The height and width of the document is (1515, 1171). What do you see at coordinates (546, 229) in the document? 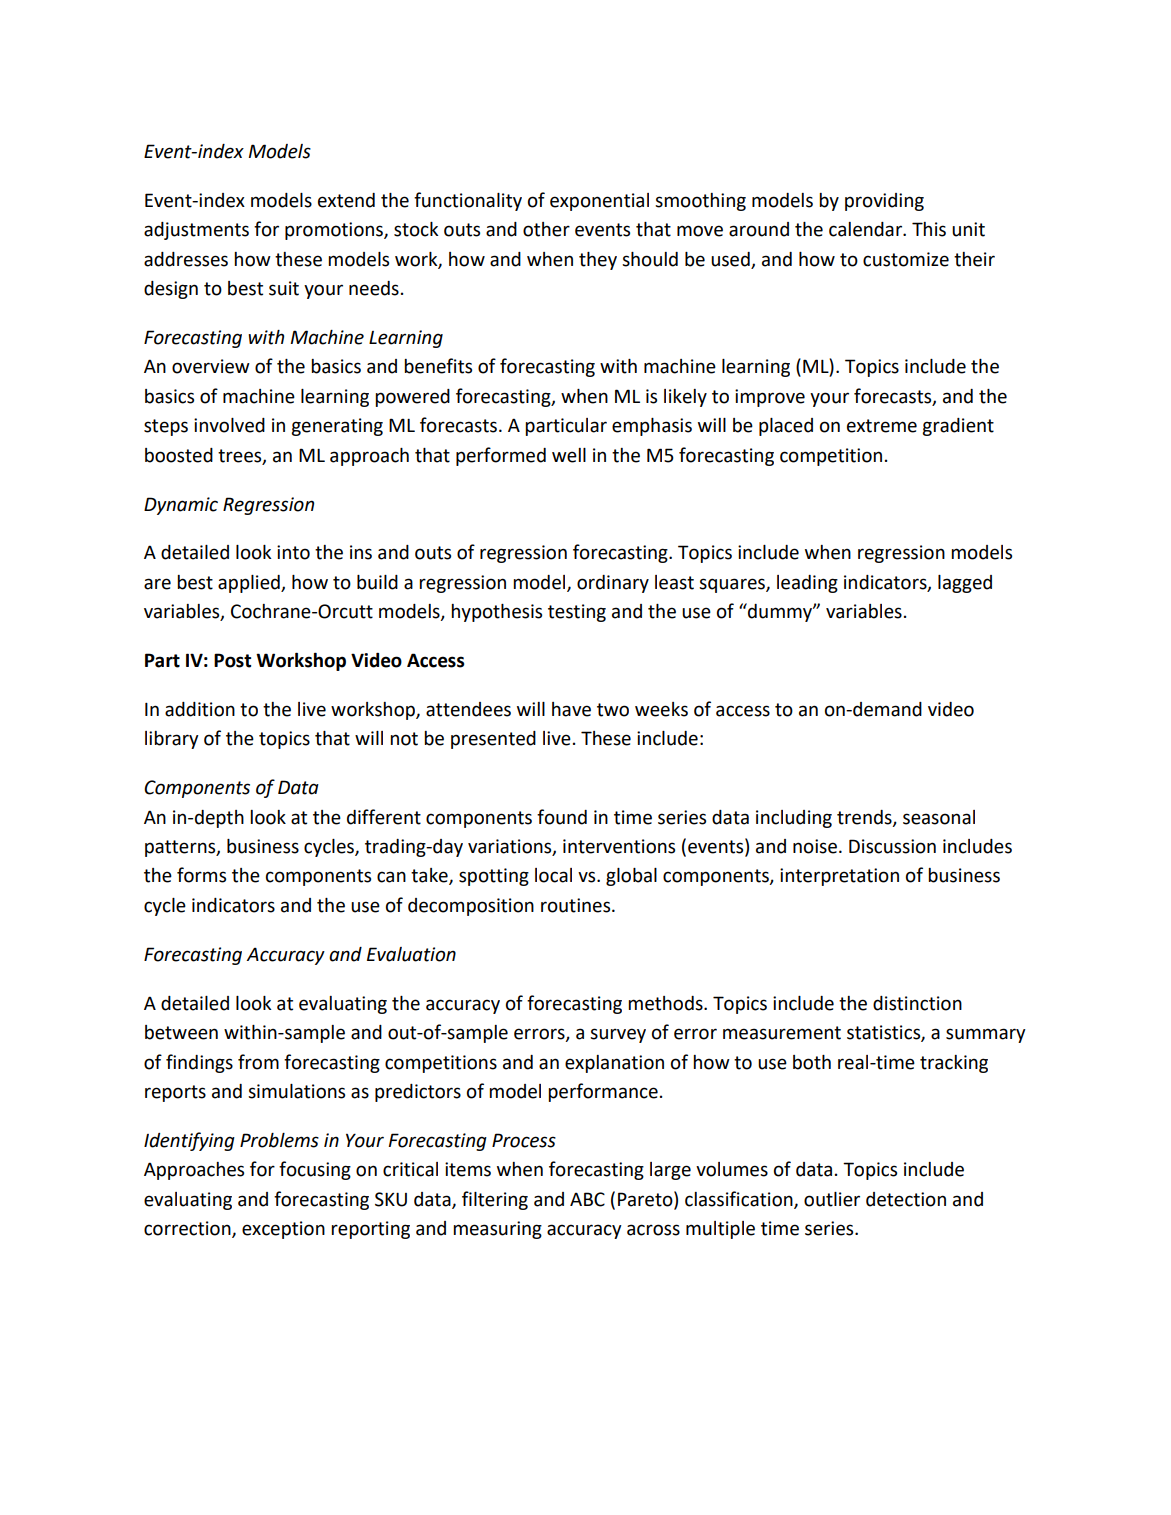
I see `other` at bounding box center [546, 229].
